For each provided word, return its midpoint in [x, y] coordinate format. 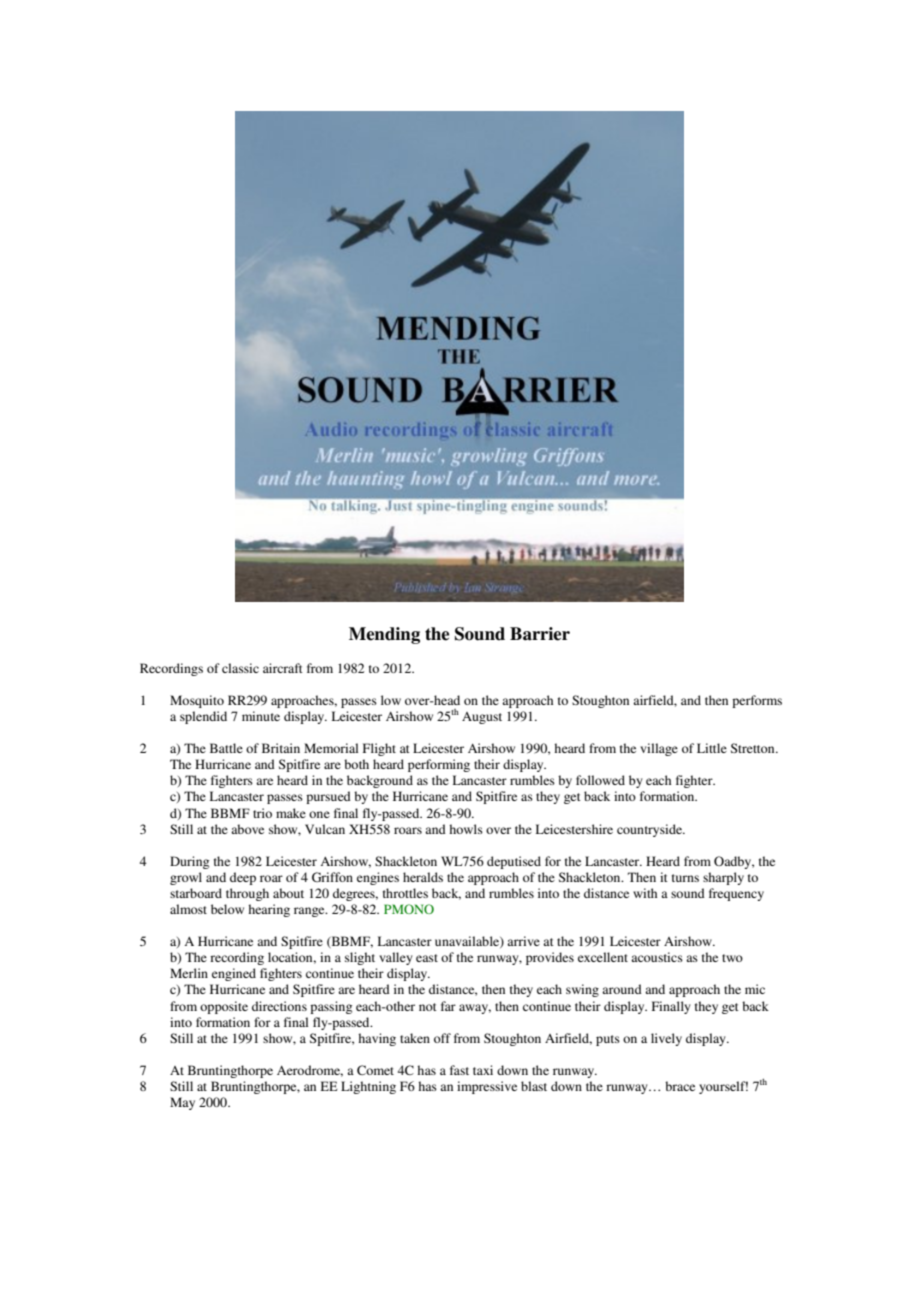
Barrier [540, 634]
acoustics [657, 957]
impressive [487, 1087]
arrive [523, 941]
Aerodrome [310, 1071]
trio [262, 813]
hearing [269, 910]
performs [757, 701]
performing [439, 765]
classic [240, 668]
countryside [650, 830]
